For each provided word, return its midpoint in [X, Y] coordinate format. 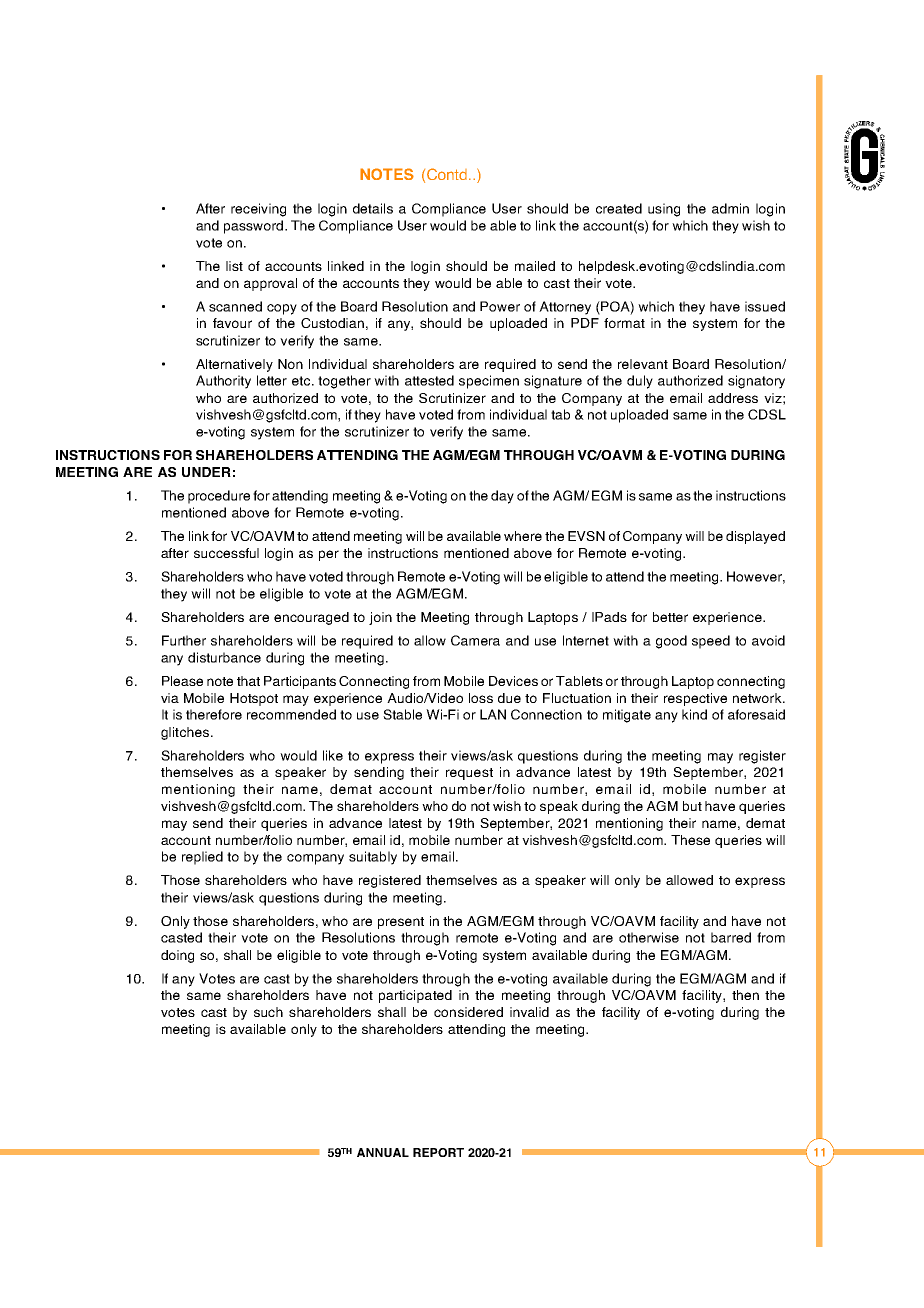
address [733, 398]
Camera [475, 640]
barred [731, 937]
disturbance [224, 657]
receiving [258, 210]
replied [202, 858]
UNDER [206, 472]
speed [711, 642]
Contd [447, 174]
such [268, 1012]
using [664, 210]
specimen [489, 382]
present [401, 923]
